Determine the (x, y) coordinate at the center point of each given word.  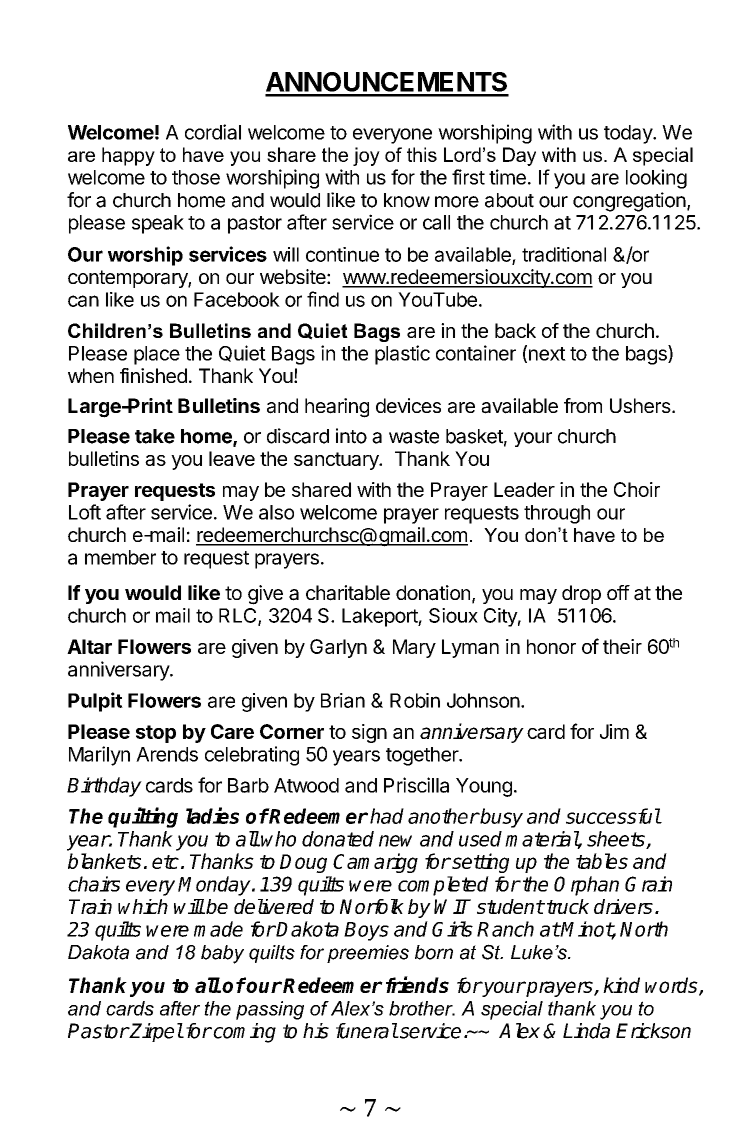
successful (613, 816)
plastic (402, 355)
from (583, 405)
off (618, 592)
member (120, 557)
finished (153, 375)
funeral (367, 1031)
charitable (348, 593)
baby (222, 954)
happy (128, 156)
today (629, 134)
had (387, 816)
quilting (143, 817)
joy (366, 156)
